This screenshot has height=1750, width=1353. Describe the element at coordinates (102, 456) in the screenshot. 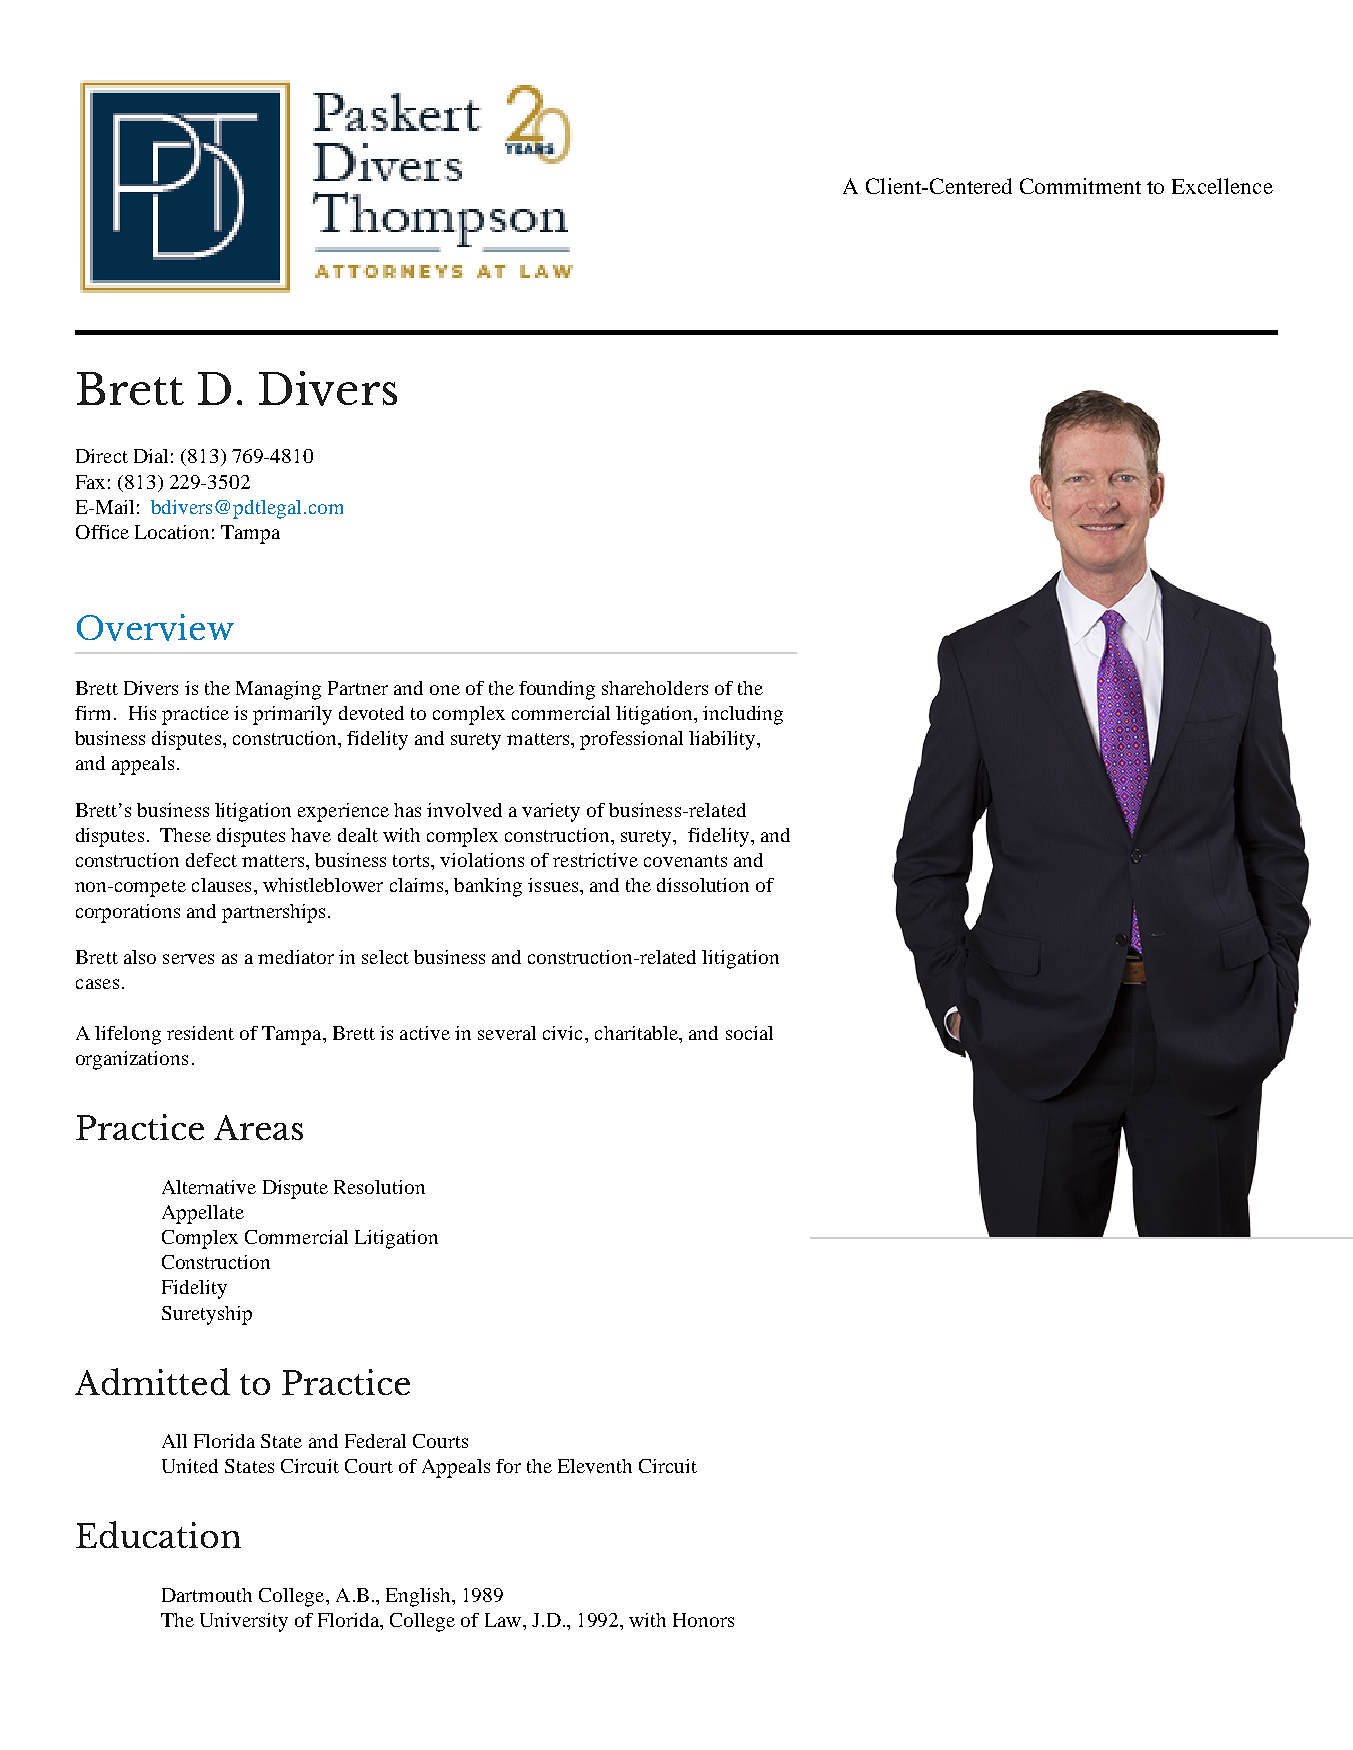

I see `Direct` at that location.
